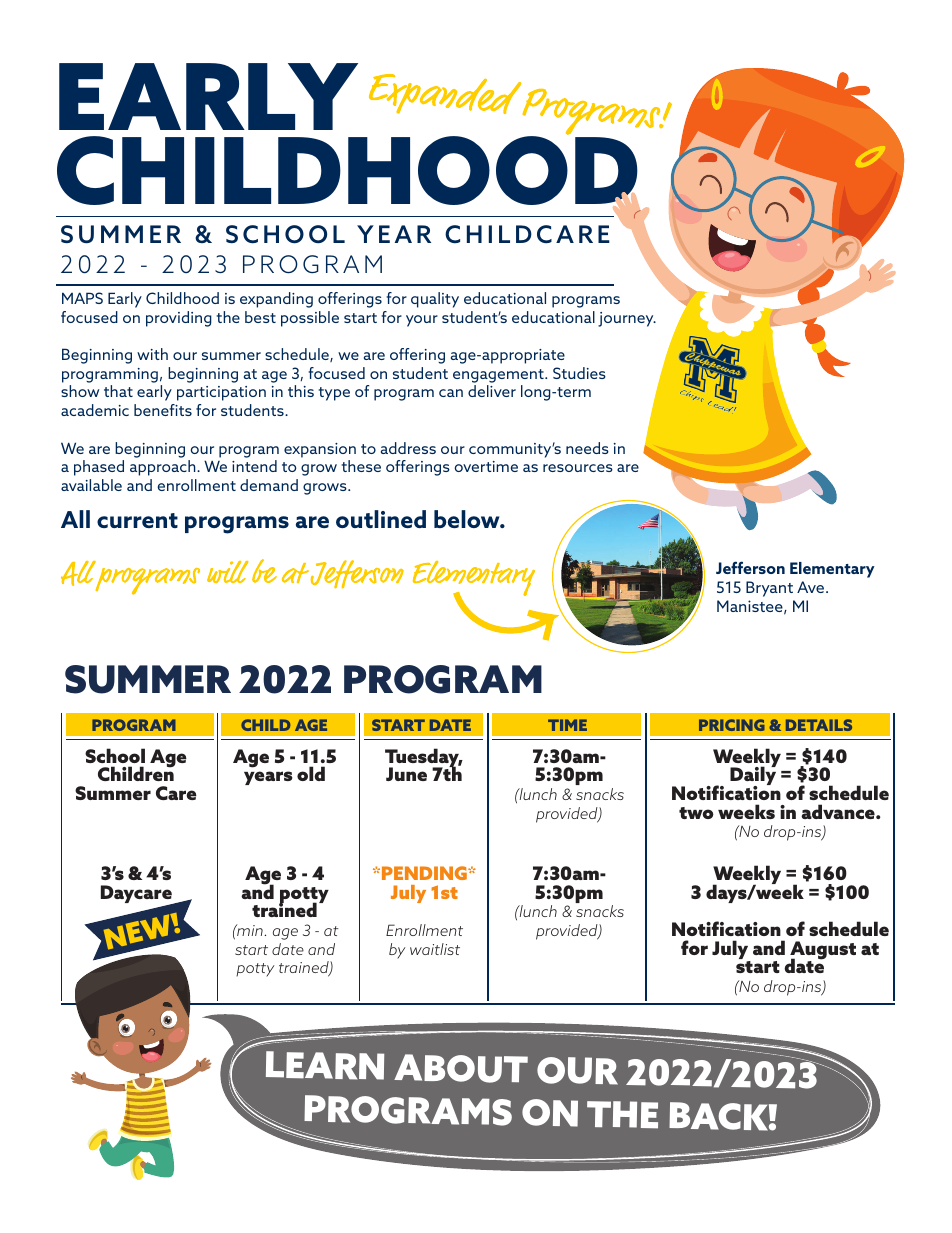 The image size is (952, 1233). What do you see at coordinates (422, 321) in the screenshot?
I see `your` at bounding box center [422, 321].
